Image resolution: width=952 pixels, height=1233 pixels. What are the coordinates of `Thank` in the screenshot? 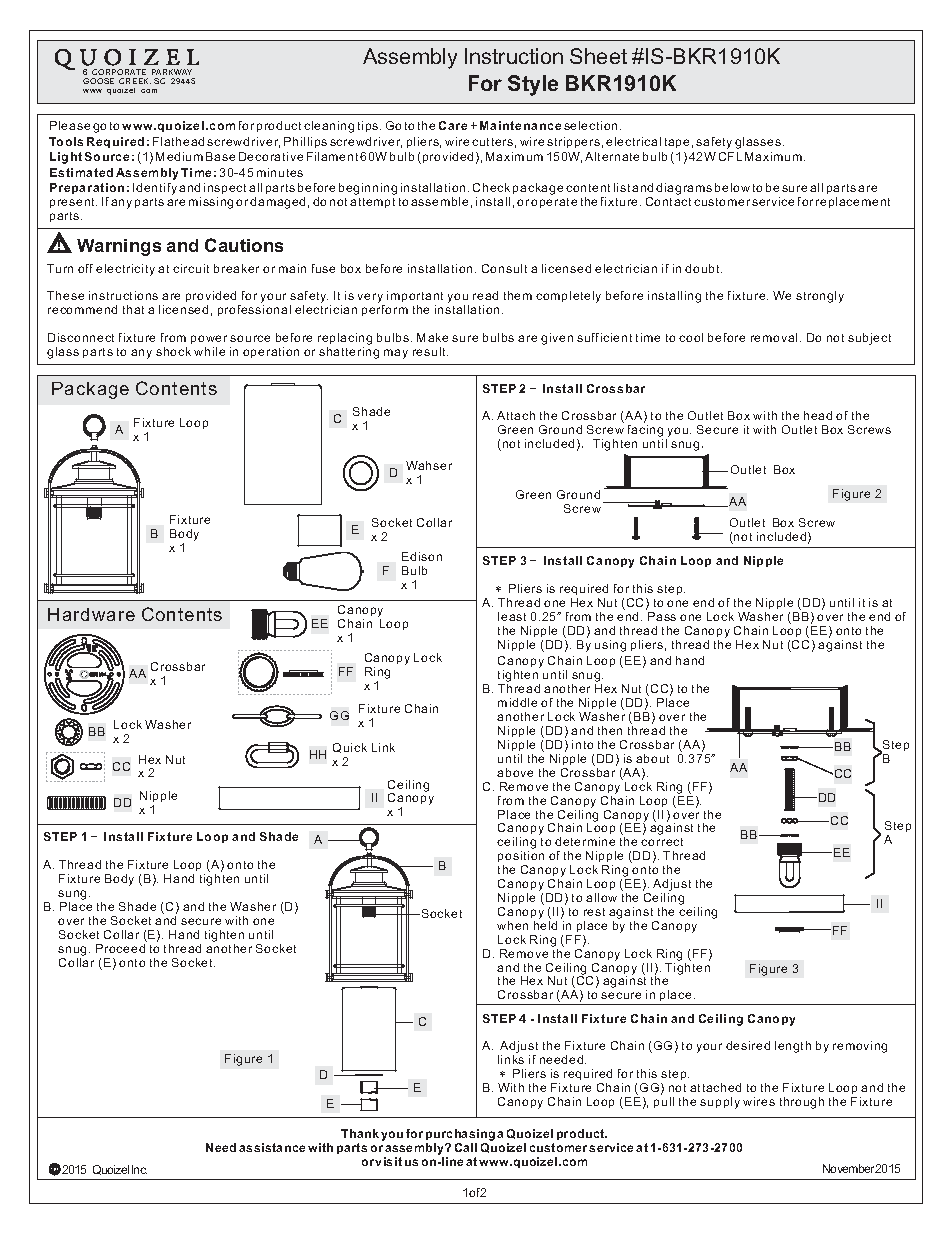 It's located at (361, 1133).
